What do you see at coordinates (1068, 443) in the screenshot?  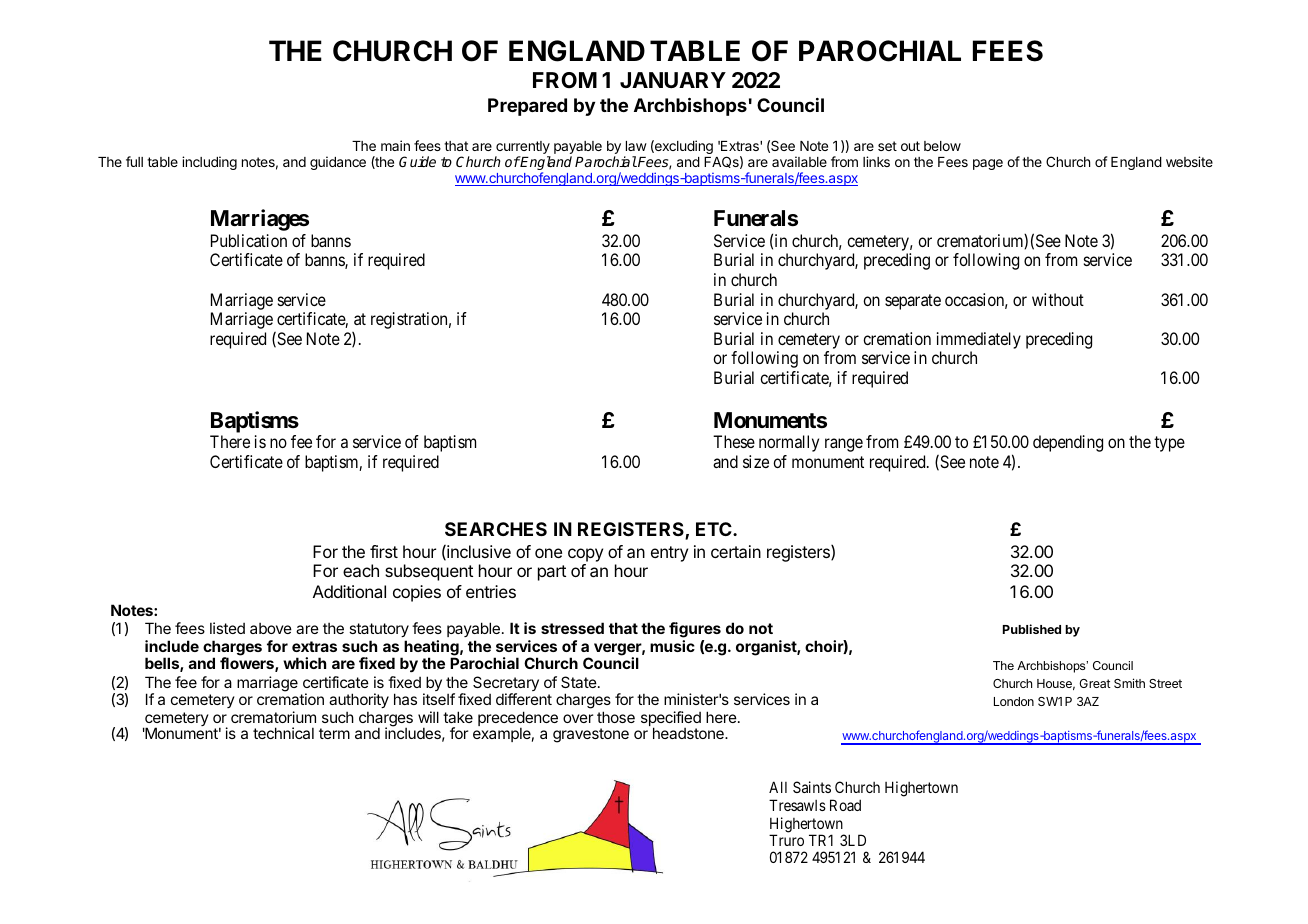 I see `depending` at bounding box center [1068, 443].
